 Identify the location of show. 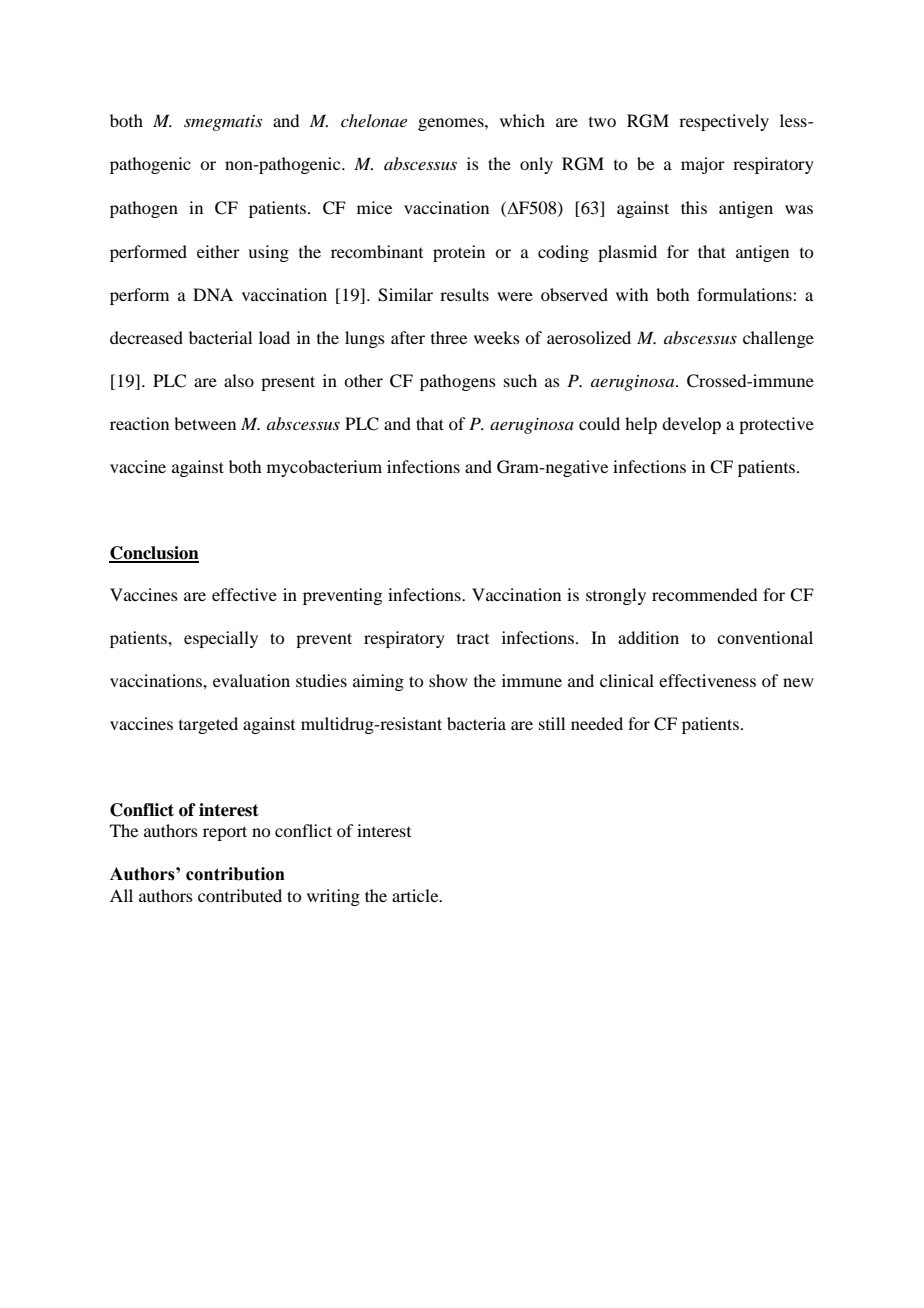
(448, 680).
